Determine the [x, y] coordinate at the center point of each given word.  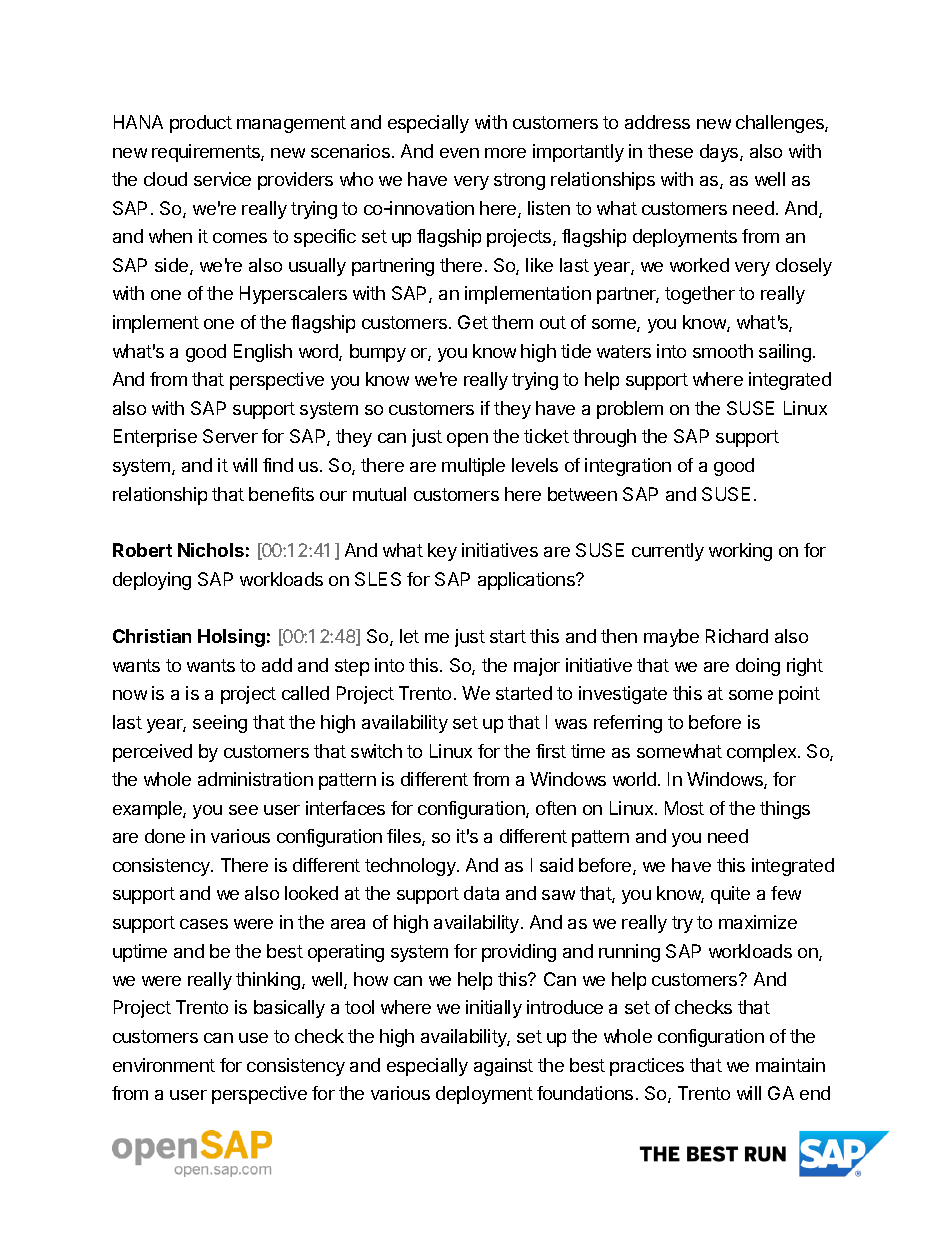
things [785, 810]
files [405, 837]
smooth [723, 351]
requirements [207, 153]
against [503, 1067]
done [165, 836]
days [720, 153]
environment [164, 1065]
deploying [152, 581]
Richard [737, 636]
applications [527, 581]
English [263, 353]
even [459, 153]
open [467, 440]
